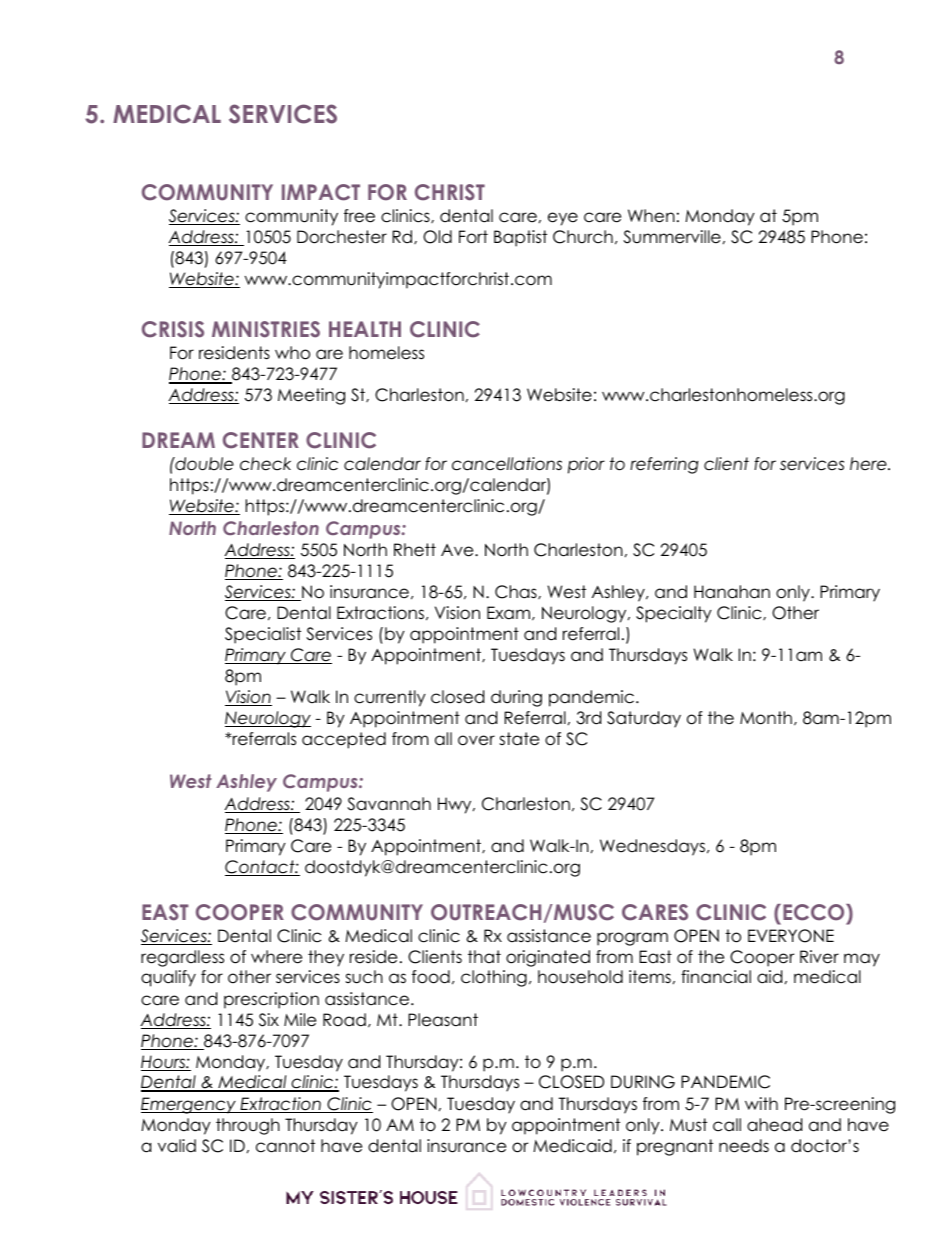  What do you see at coordinates (664, 465) in the document?
I see `referring` at bounding box center [664, 465].
